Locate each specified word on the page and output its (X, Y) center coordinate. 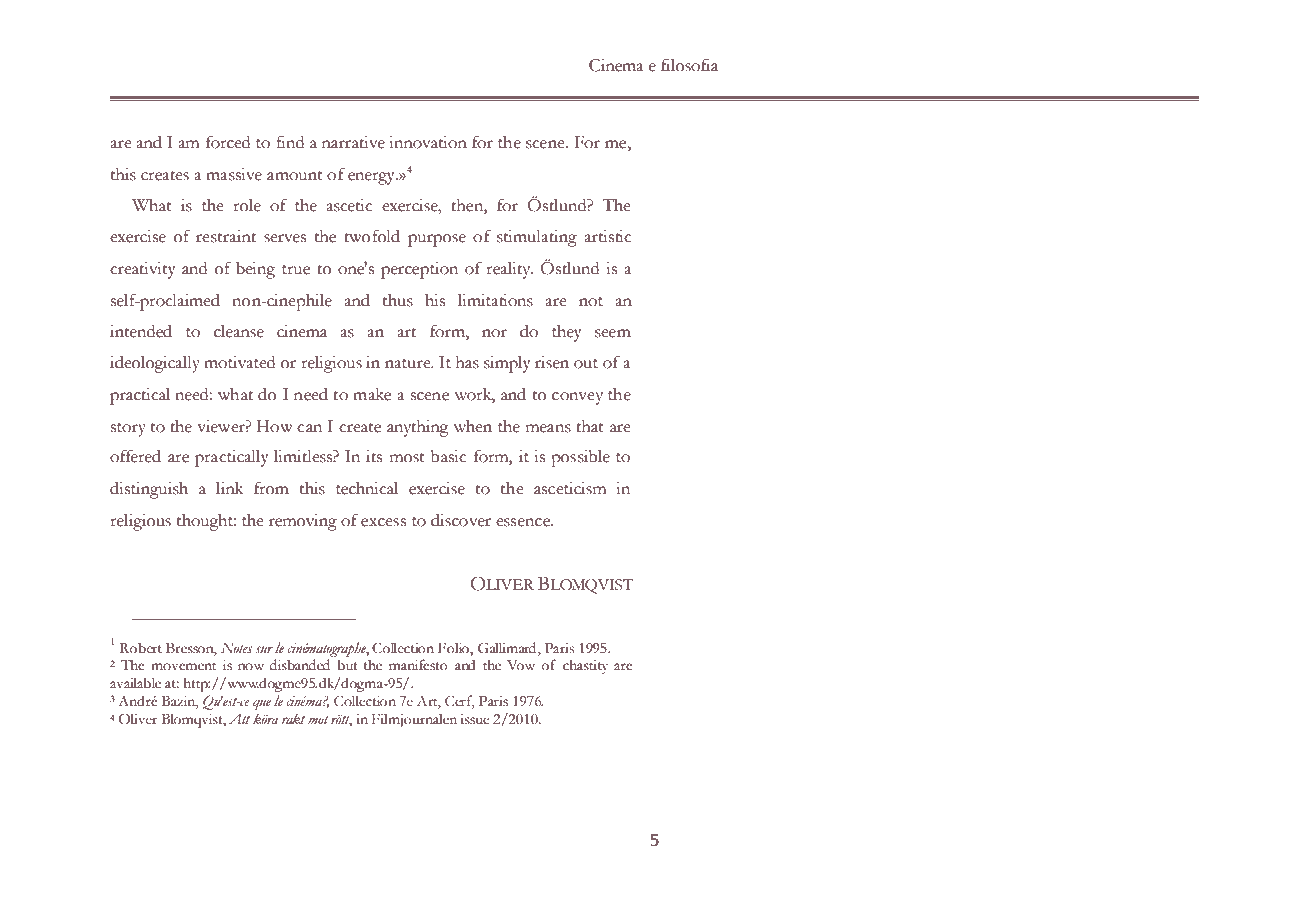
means (548, 428)
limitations (495, 300)
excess (383, 522)
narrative (353, 142)
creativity (143, 270)
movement (183, 666)
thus (398, 300)
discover (461, 520)
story (128, 430)
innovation (428, 142)
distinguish (149, 490)
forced (228, 142)
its (374, 456)
